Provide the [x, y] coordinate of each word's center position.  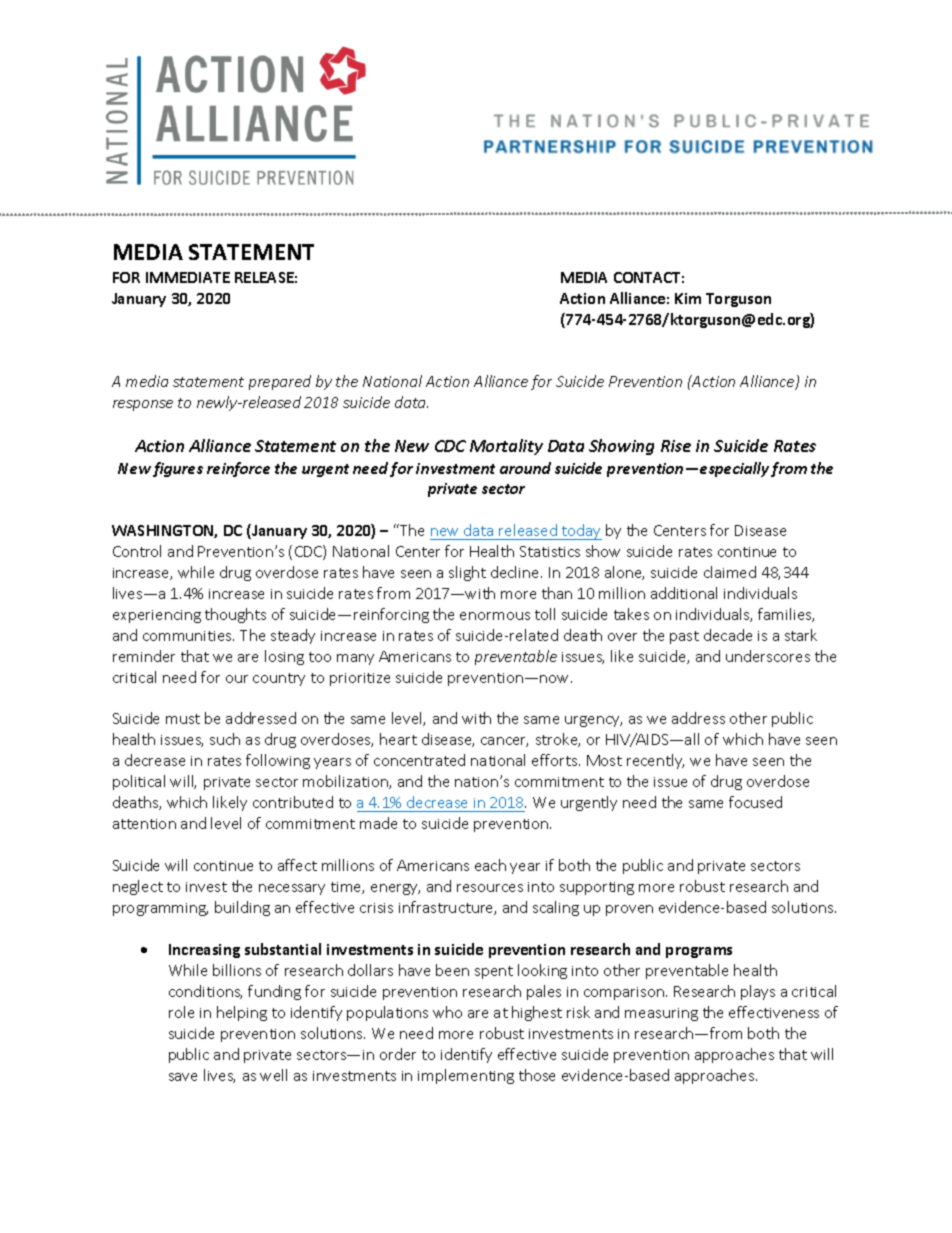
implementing [466, 1076]
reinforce [238, 469]
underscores [768, 656]
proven [629, 910]
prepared [280, 382]
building [242, 908]
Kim [688, 298]
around [525, 468]
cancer [504, 742]
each [490, 865]
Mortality [506, 447]
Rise [676, 446]
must [183, 719]
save [183, 1077]
